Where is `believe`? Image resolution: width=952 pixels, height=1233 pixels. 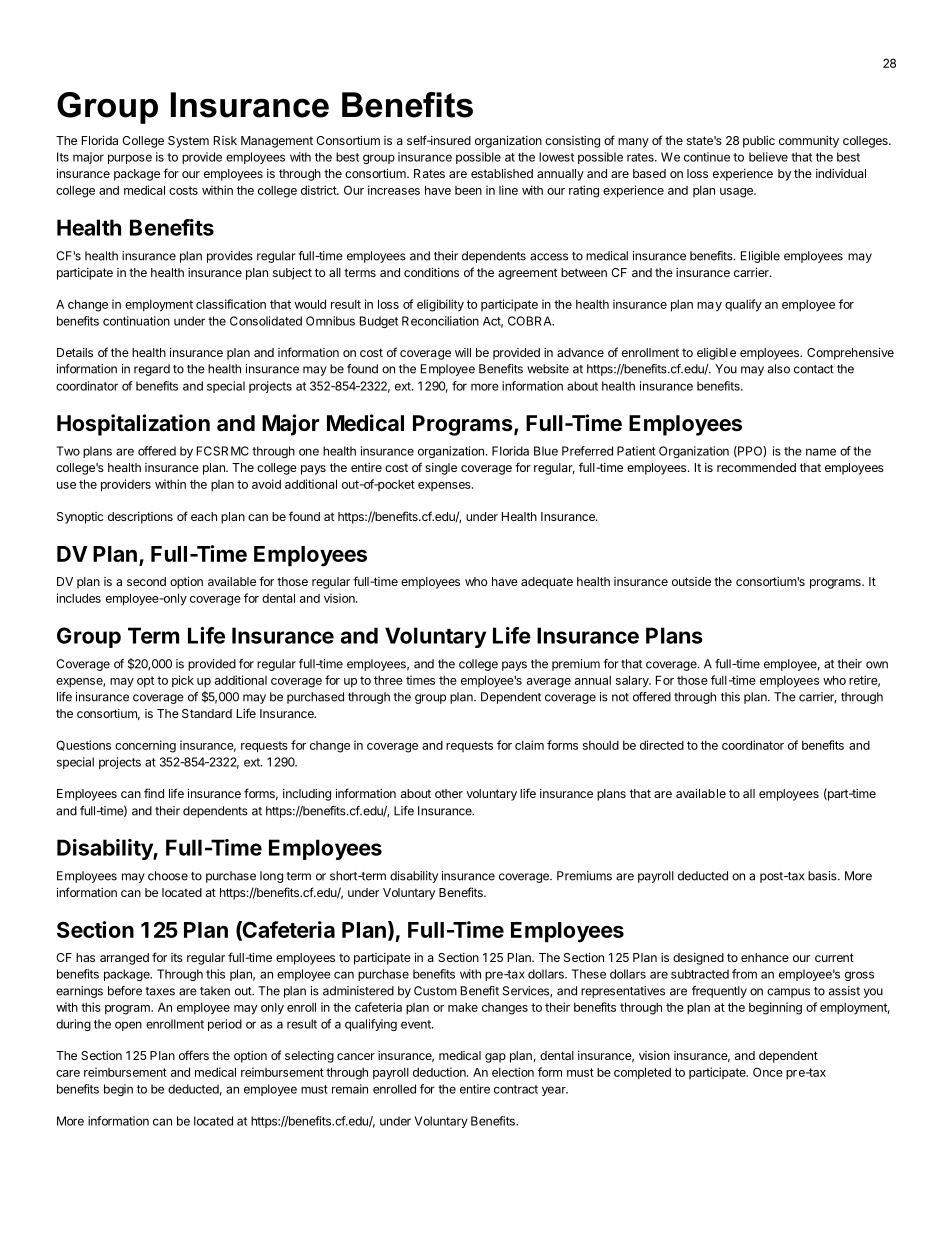 believe is located at coordinates (768, 157).
